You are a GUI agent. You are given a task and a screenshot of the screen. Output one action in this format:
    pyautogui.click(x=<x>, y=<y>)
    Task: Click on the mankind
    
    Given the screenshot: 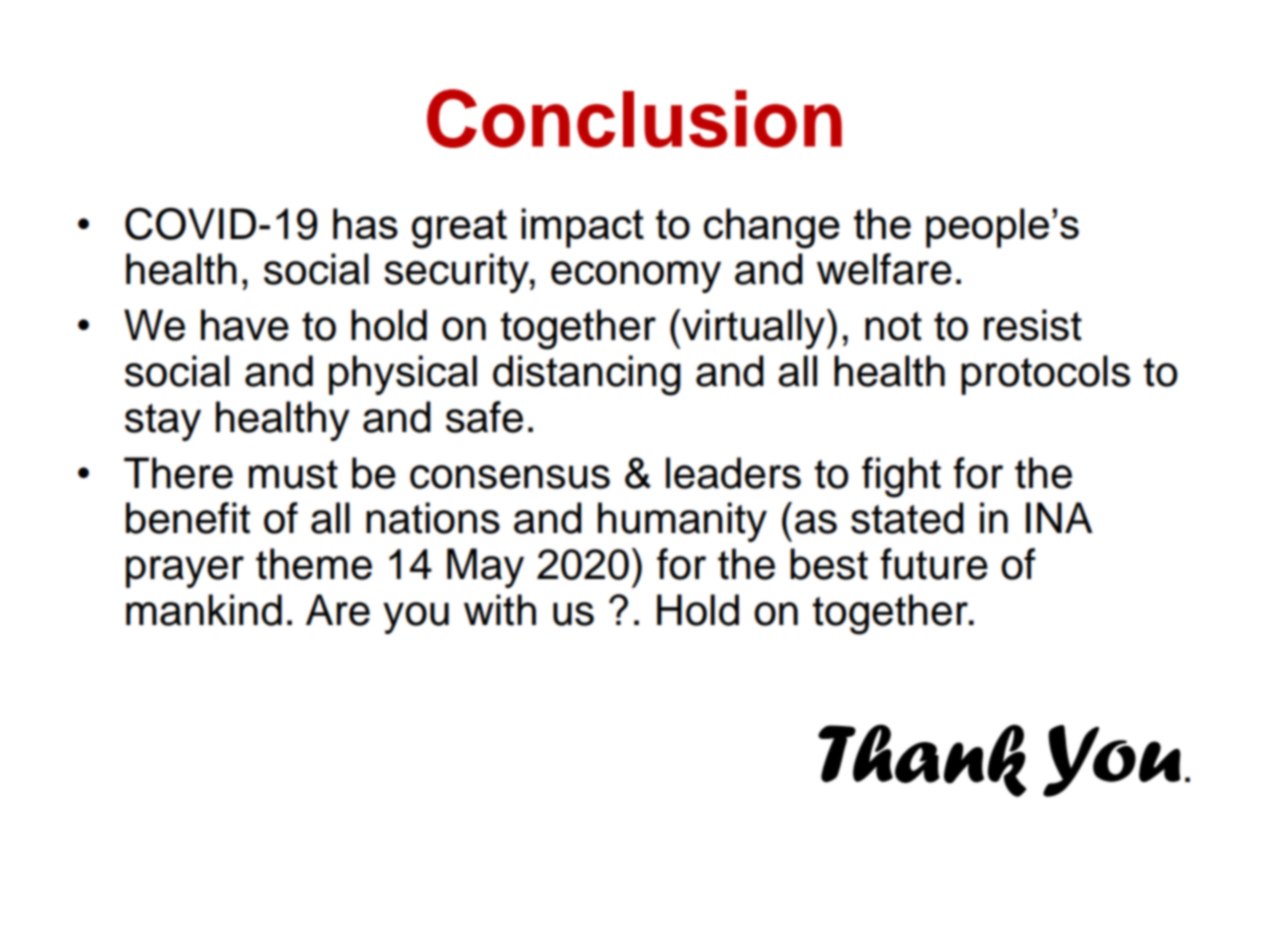 What is the action you would take?
    pyautogui.click(x=204, y=610)
